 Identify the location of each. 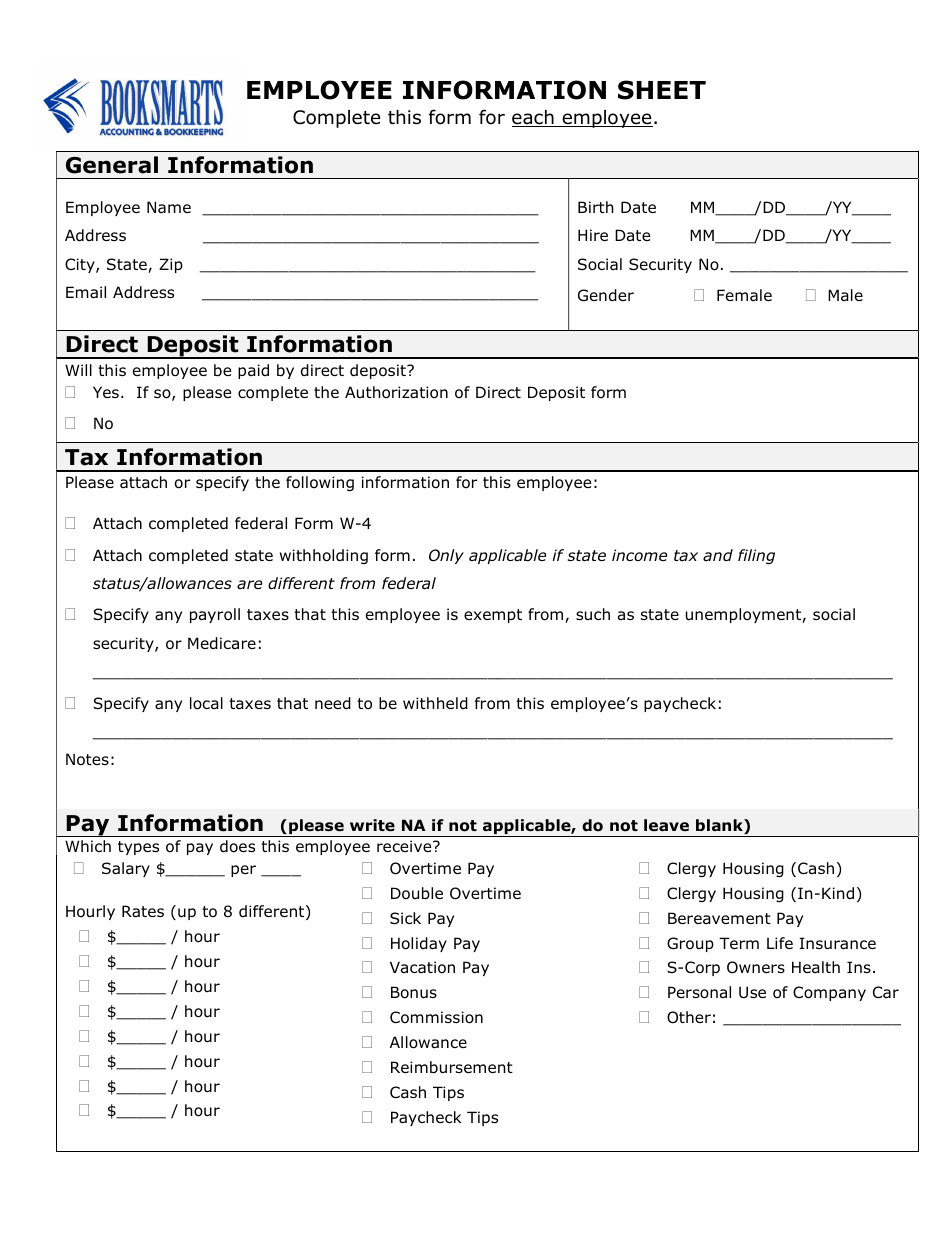
(534, 118).
